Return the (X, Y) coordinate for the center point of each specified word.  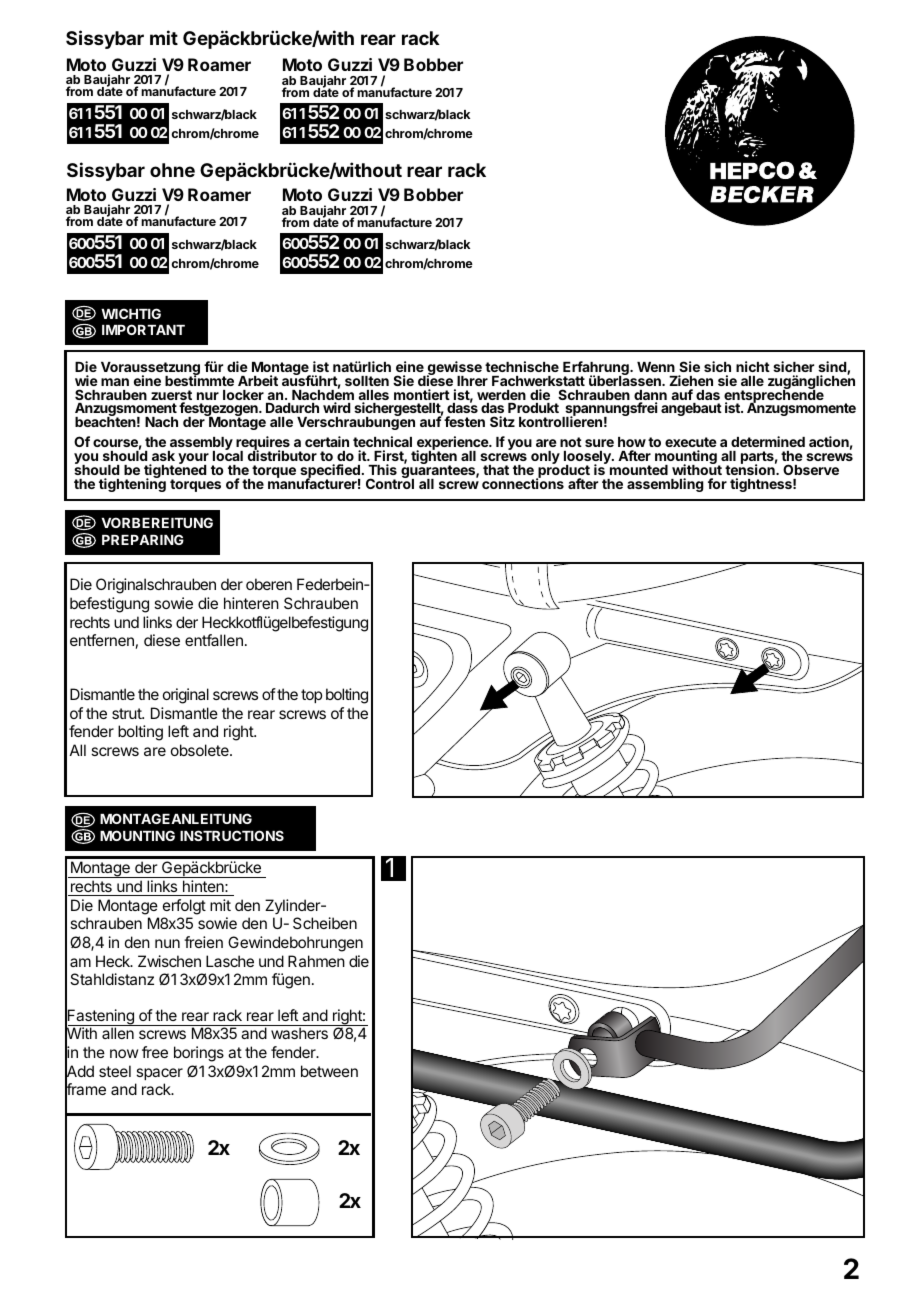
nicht (753, 366)
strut (127, 713)
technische (522, 366)
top (311, 696)
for (717, 483)
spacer (159, 1074)
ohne (172, 170)
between (329, 1071)
